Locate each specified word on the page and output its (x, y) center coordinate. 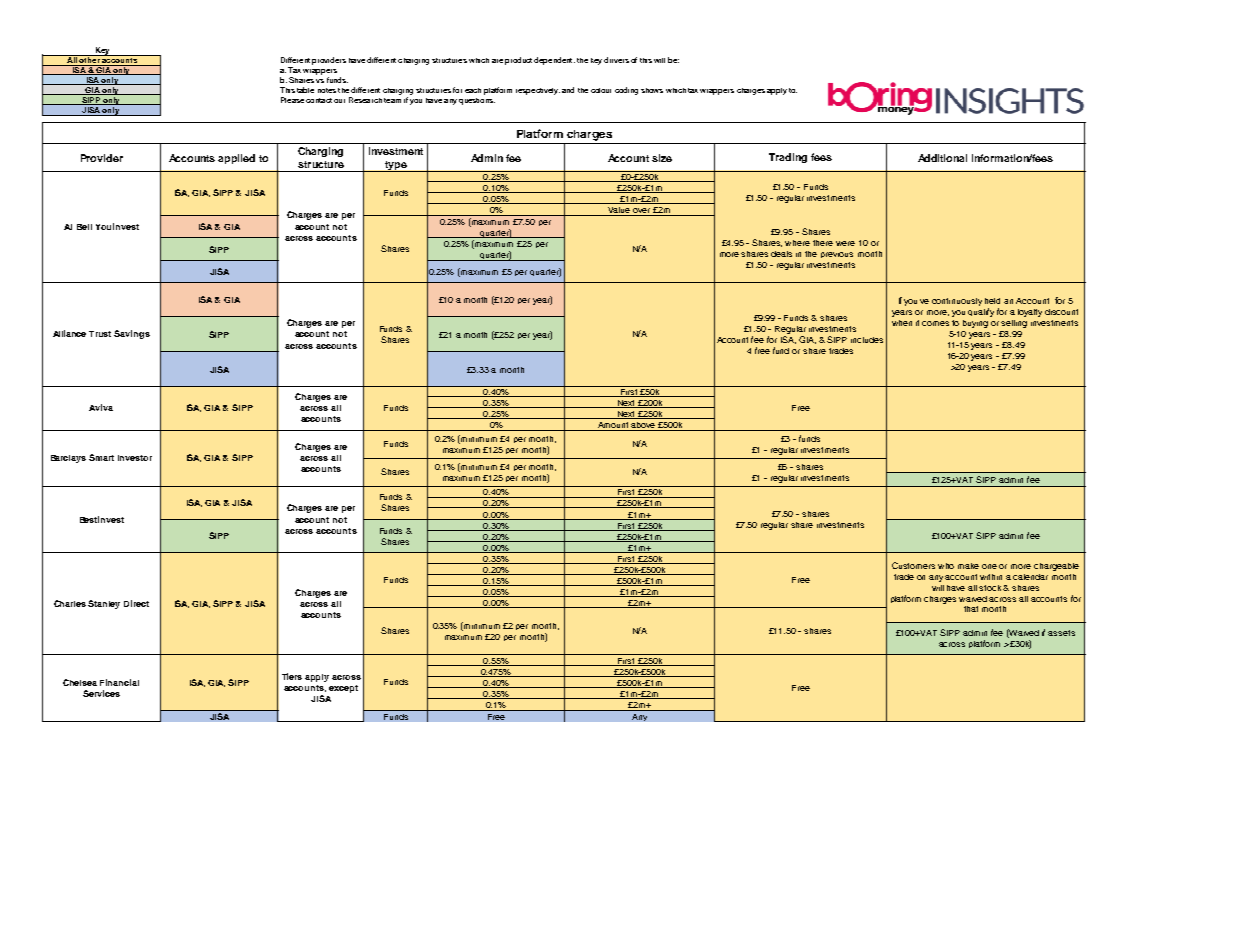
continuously (957, 302)
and (568, 90)
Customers (913, 565)
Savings (132, 334)
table (305, 90)
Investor (135, 458)
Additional (942, 158)
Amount (613, 426)
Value (619, 211)
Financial (119, 682)
